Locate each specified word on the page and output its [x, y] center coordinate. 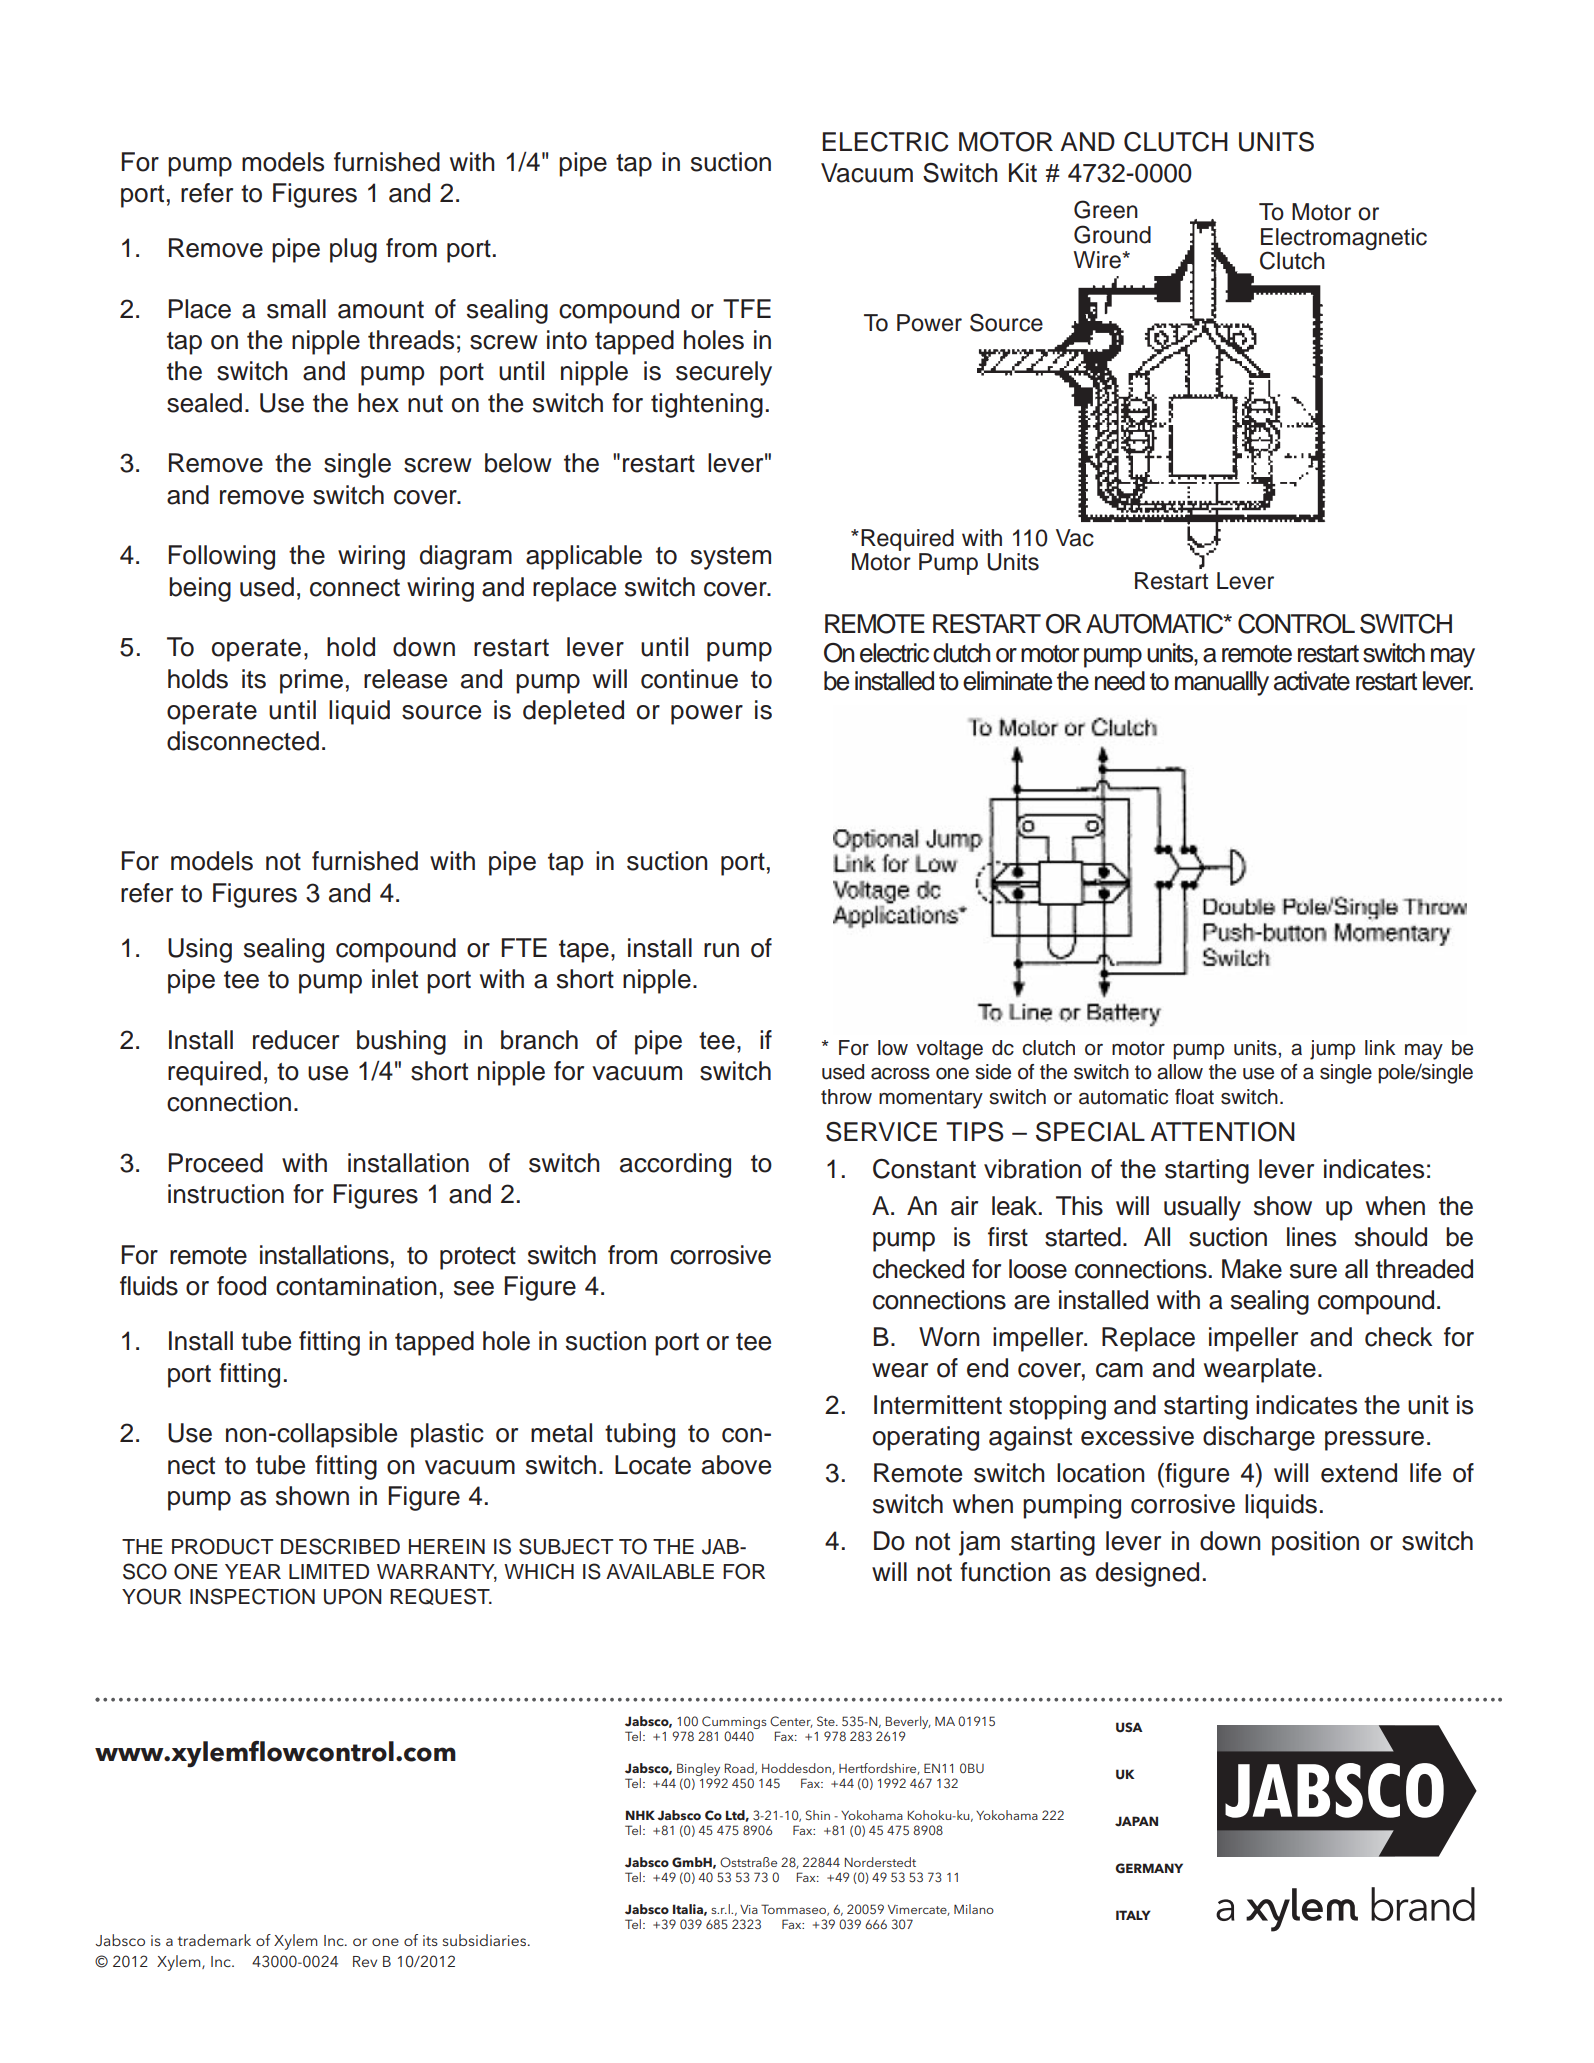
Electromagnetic [1344, 240]
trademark [214, 1940]
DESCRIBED [340, 1546]
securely [724, 373]
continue [689, 679]
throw [846, 1097]
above [736, 1465]
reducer [296, 1040]
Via [749, 1909]
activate [1312, 681]
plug [353, 250]
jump [1332, 1050]
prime [311, 681]
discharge [1259, 1438]
